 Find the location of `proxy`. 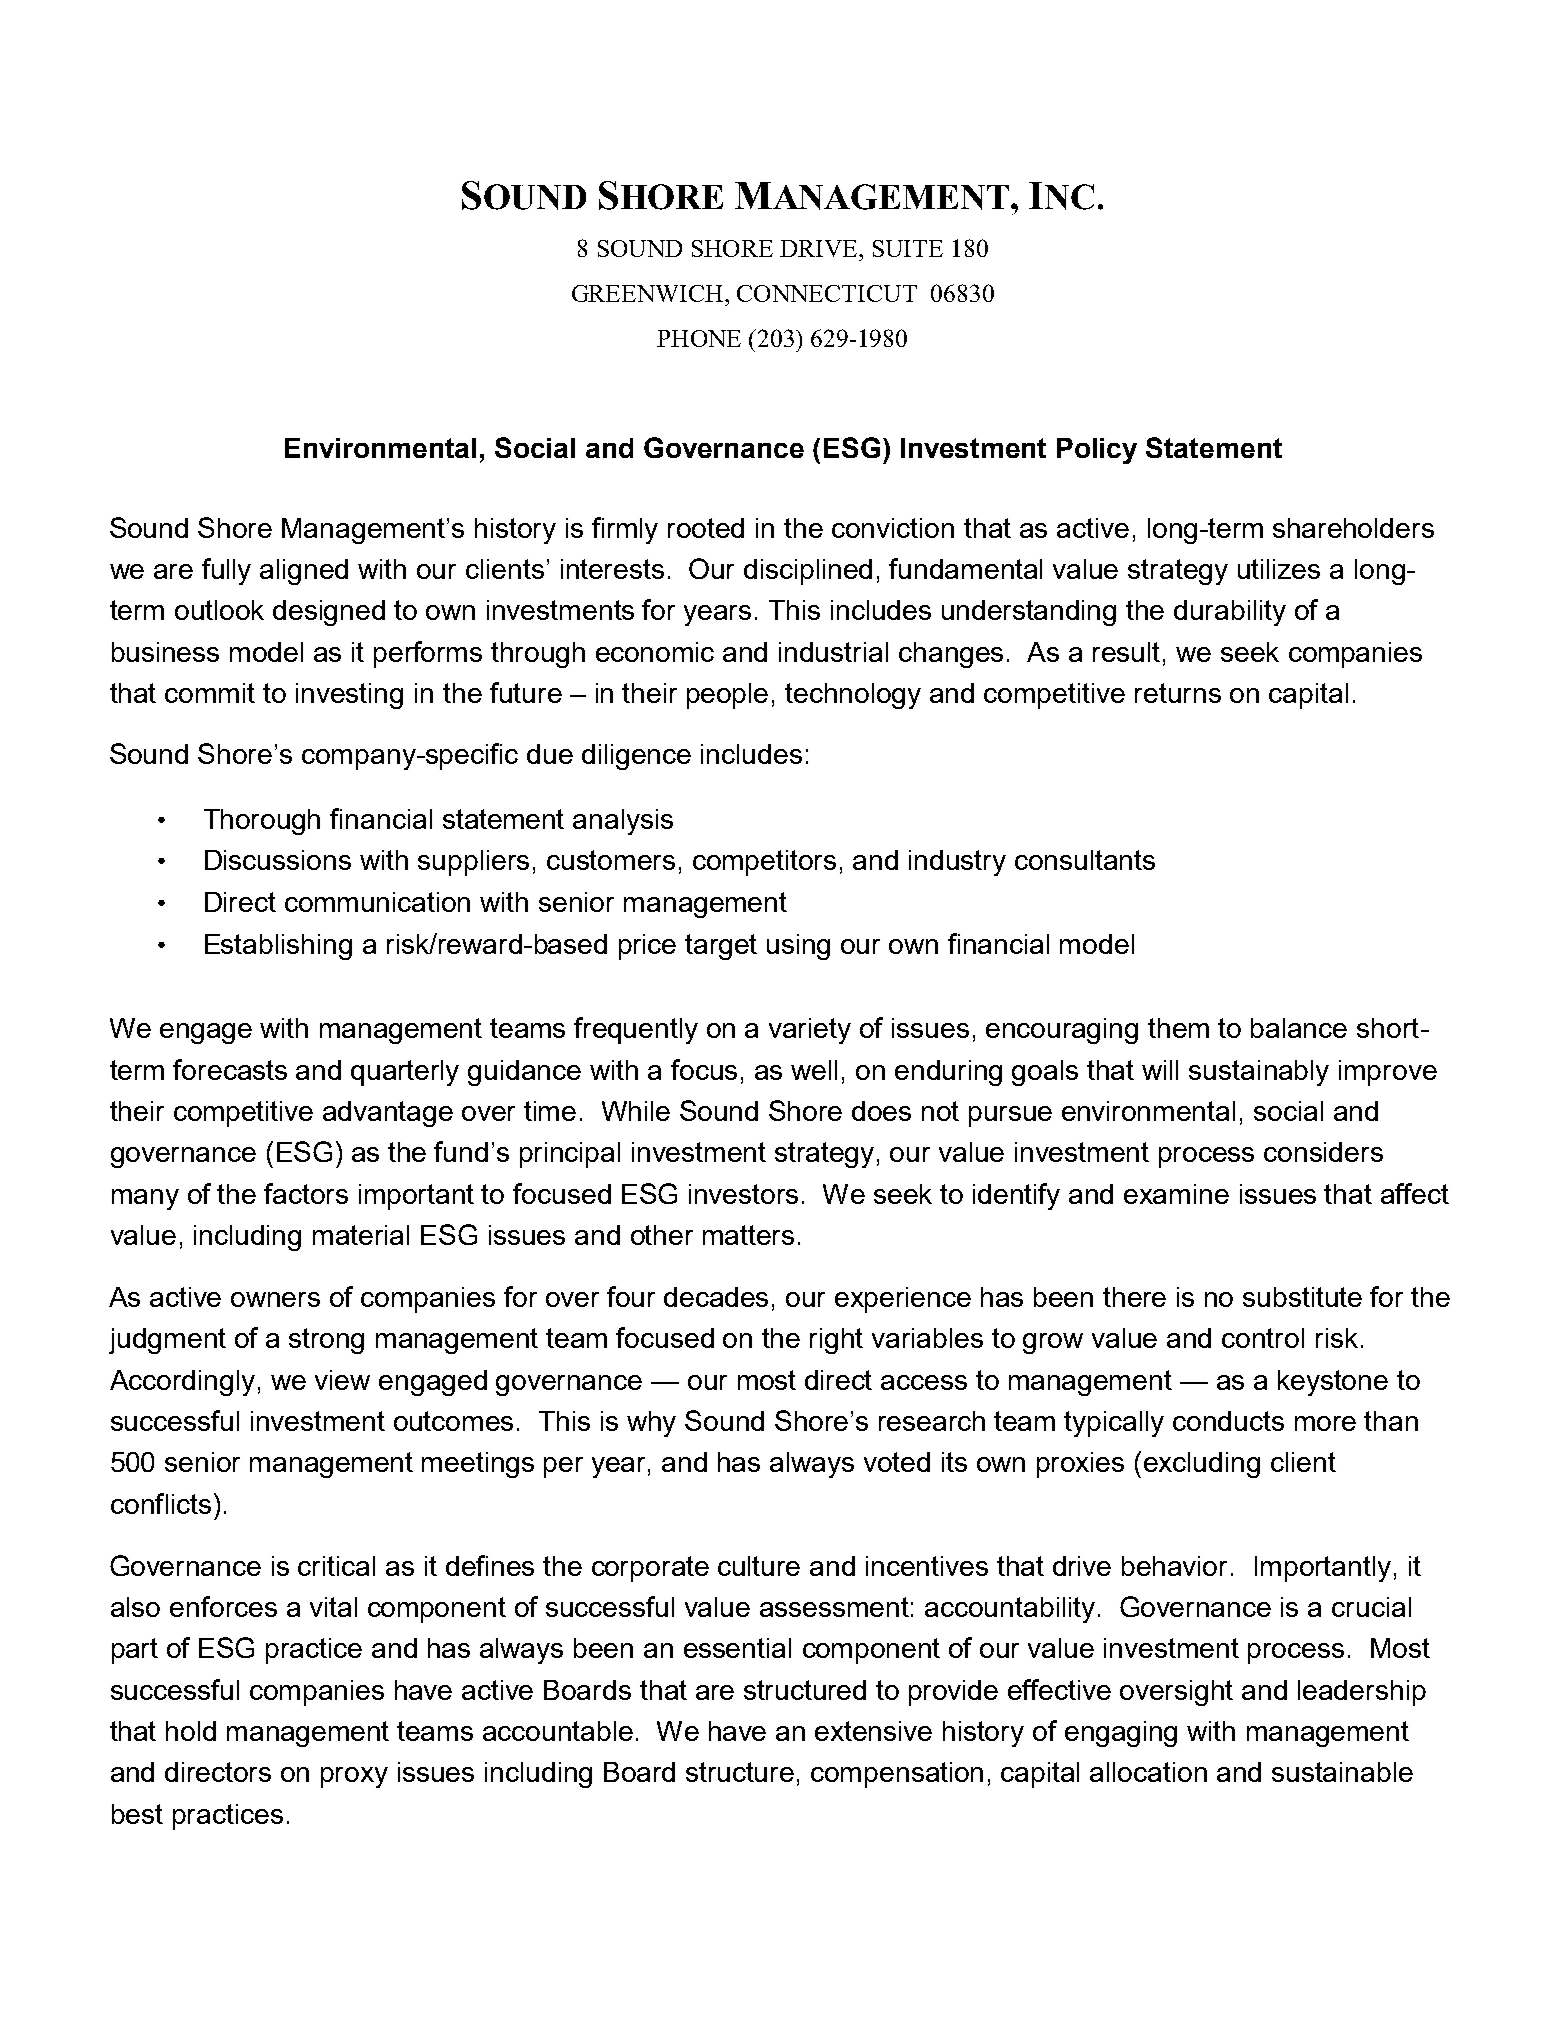

proxy is located at coordinates (354, 1777).
